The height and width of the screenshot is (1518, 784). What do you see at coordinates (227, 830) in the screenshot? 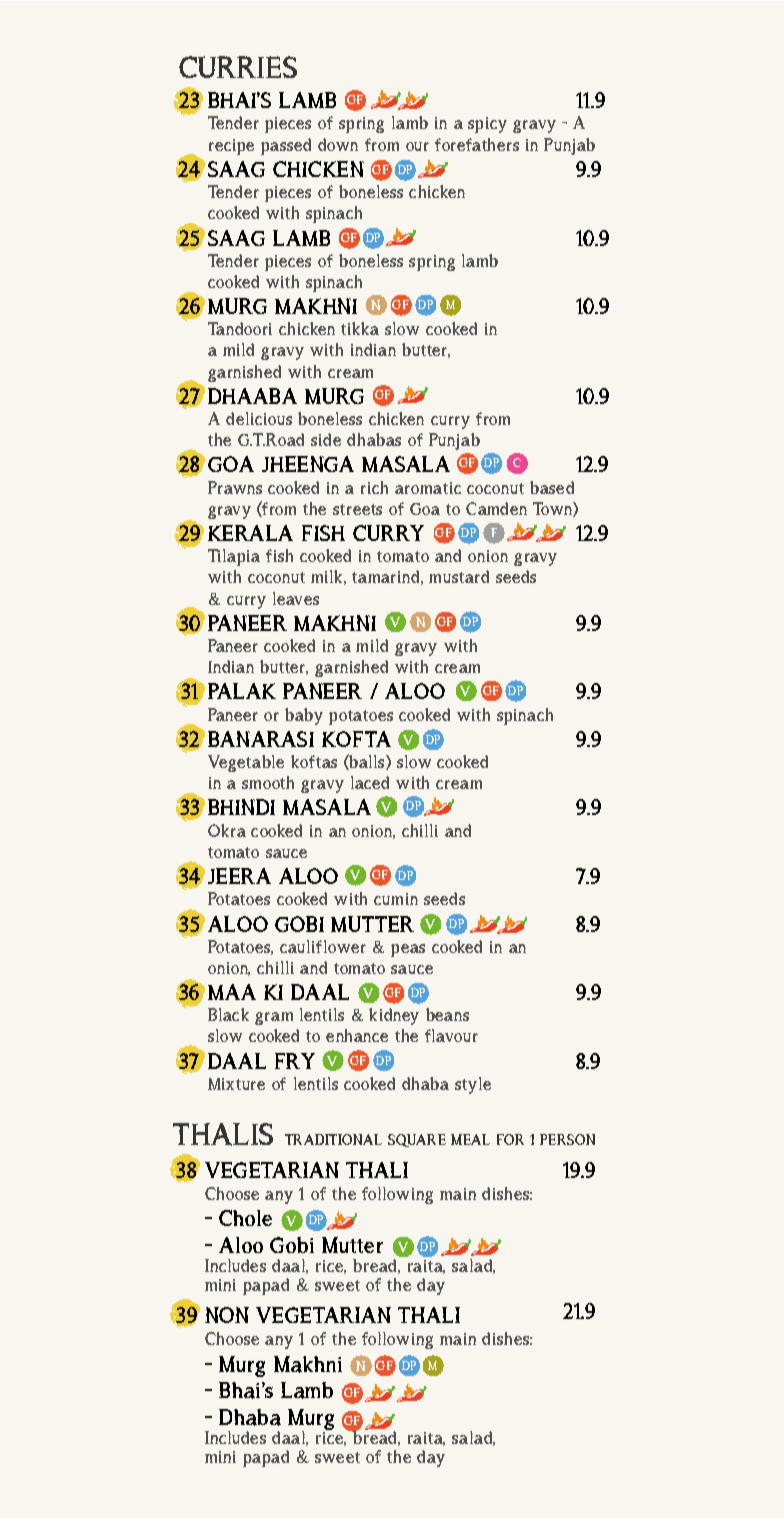
I see `Okra` at bounding box center [227, 830].
